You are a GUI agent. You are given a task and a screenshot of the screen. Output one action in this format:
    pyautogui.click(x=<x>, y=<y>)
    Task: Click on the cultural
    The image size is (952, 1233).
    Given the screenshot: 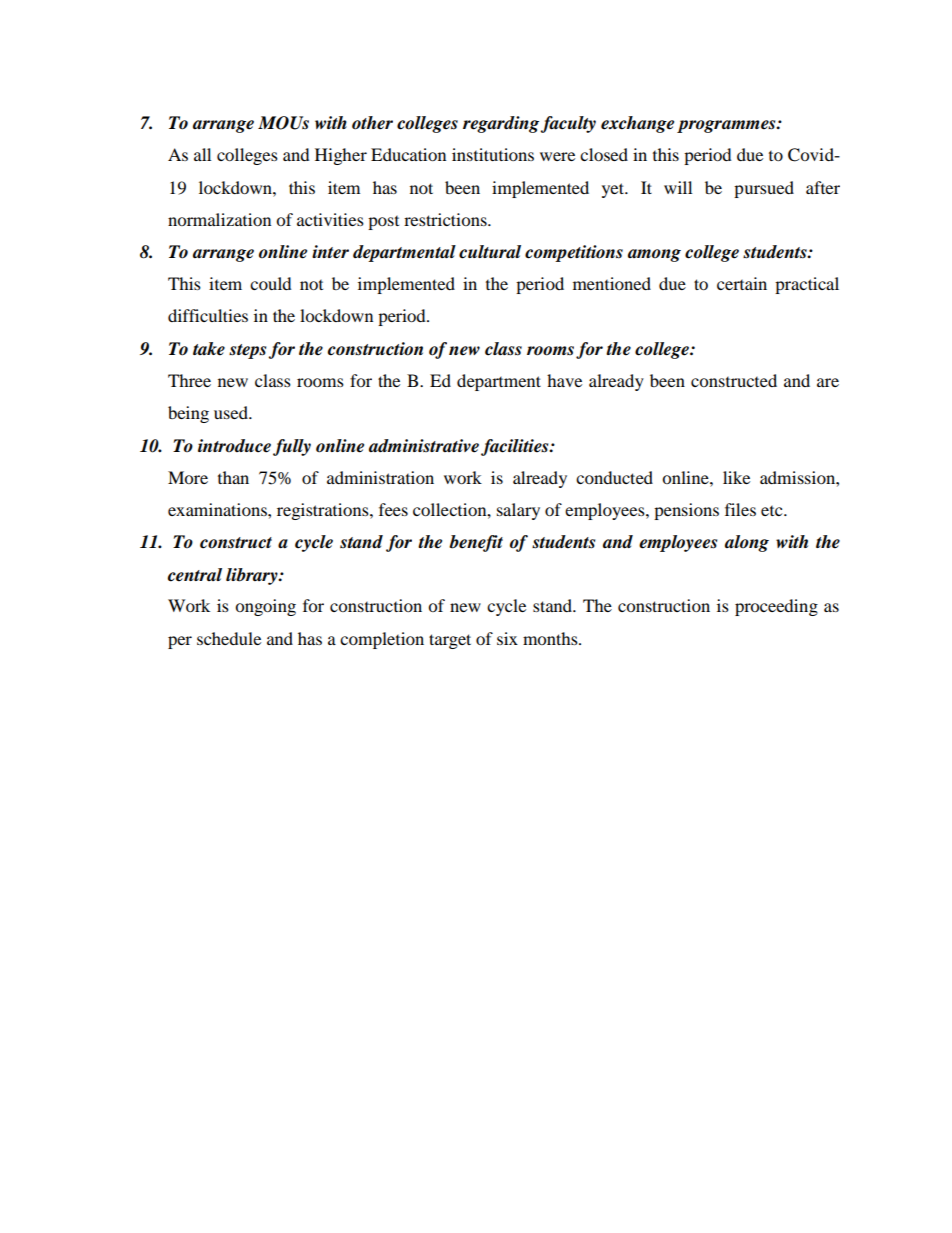 What is the action you would take?
    pyautogui.click(x=490, y=252)
